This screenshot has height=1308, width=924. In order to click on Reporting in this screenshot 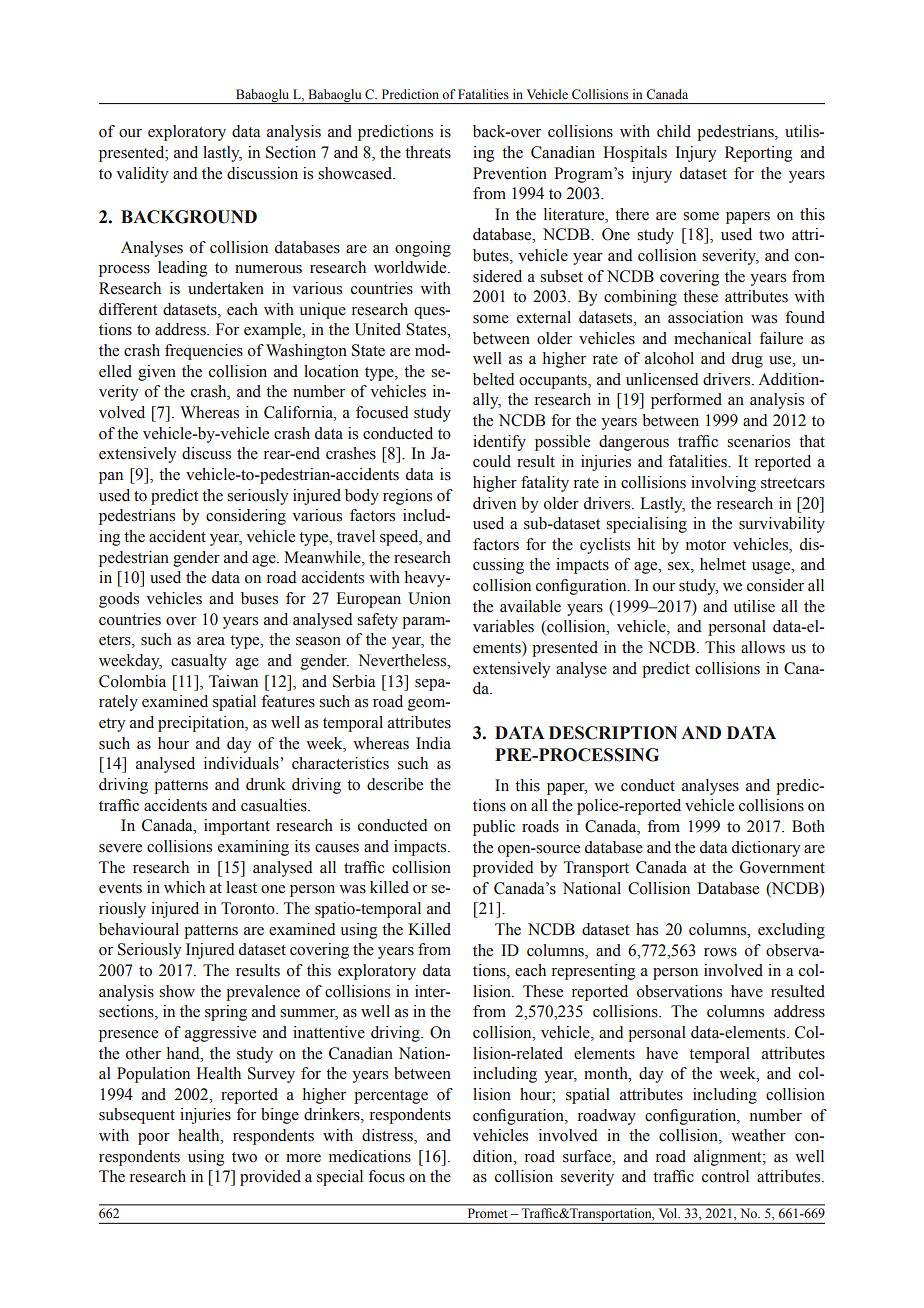, I will do `click(758, 154)`.
